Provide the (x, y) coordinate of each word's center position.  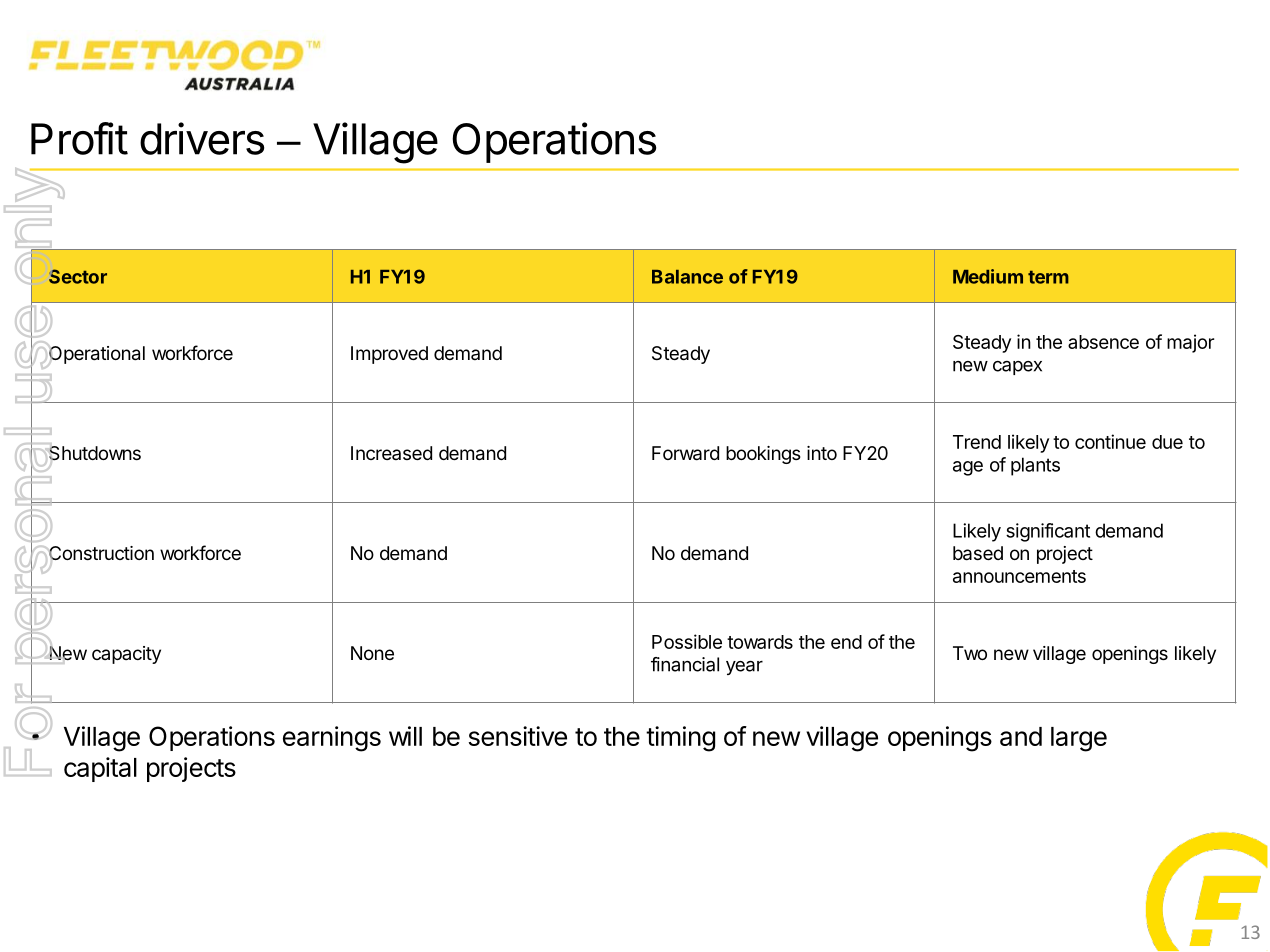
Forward (685, 453)
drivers (202, 138)
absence (1103, 342)
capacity (126, 655)
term (1048, 277)
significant (1048, 532)
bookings (763, 455)
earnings (332, 739)
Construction (101, 553)
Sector (78, 276)
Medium (988, 276)
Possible (687, 641)
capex (1017, 368)
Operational (97, 355)
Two (970, 653)
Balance (687, 277)
